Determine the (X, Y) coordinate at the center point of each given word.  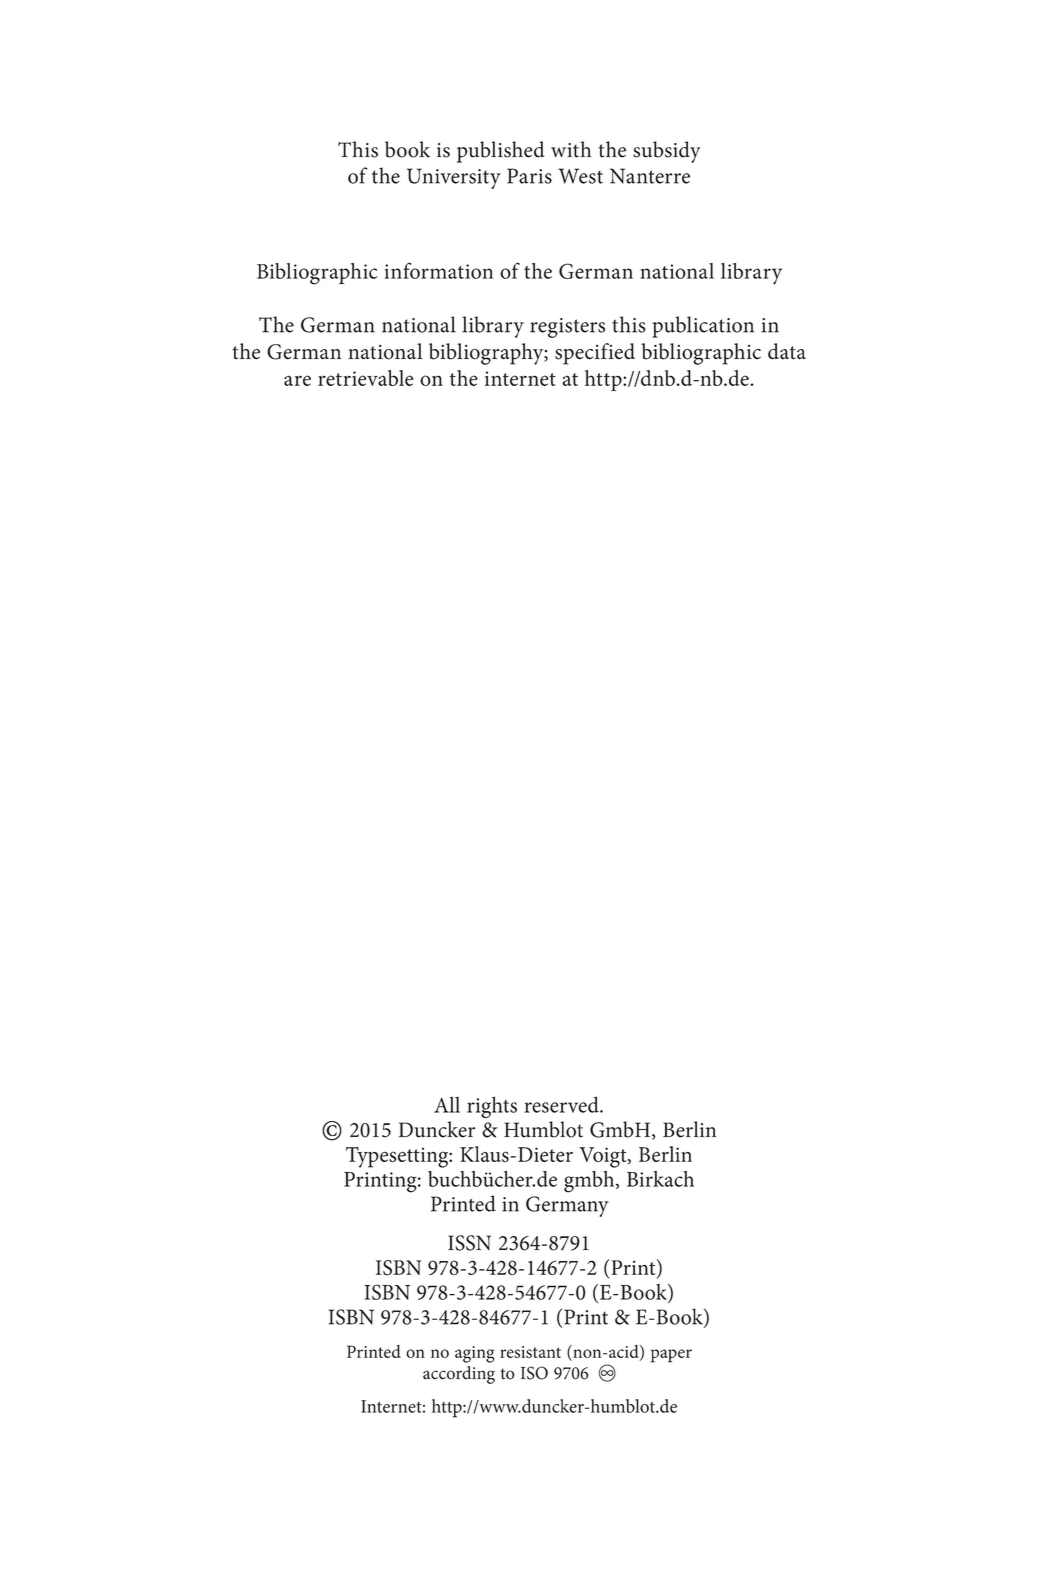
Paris (529, 176)
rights (492, 1107)
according (459, 1375)
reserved (563, 1104)
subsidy (667, 152)
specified (595, 354)
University (454, 178)
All (447, 1104)
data (787, 351)
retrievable (366, 378)
